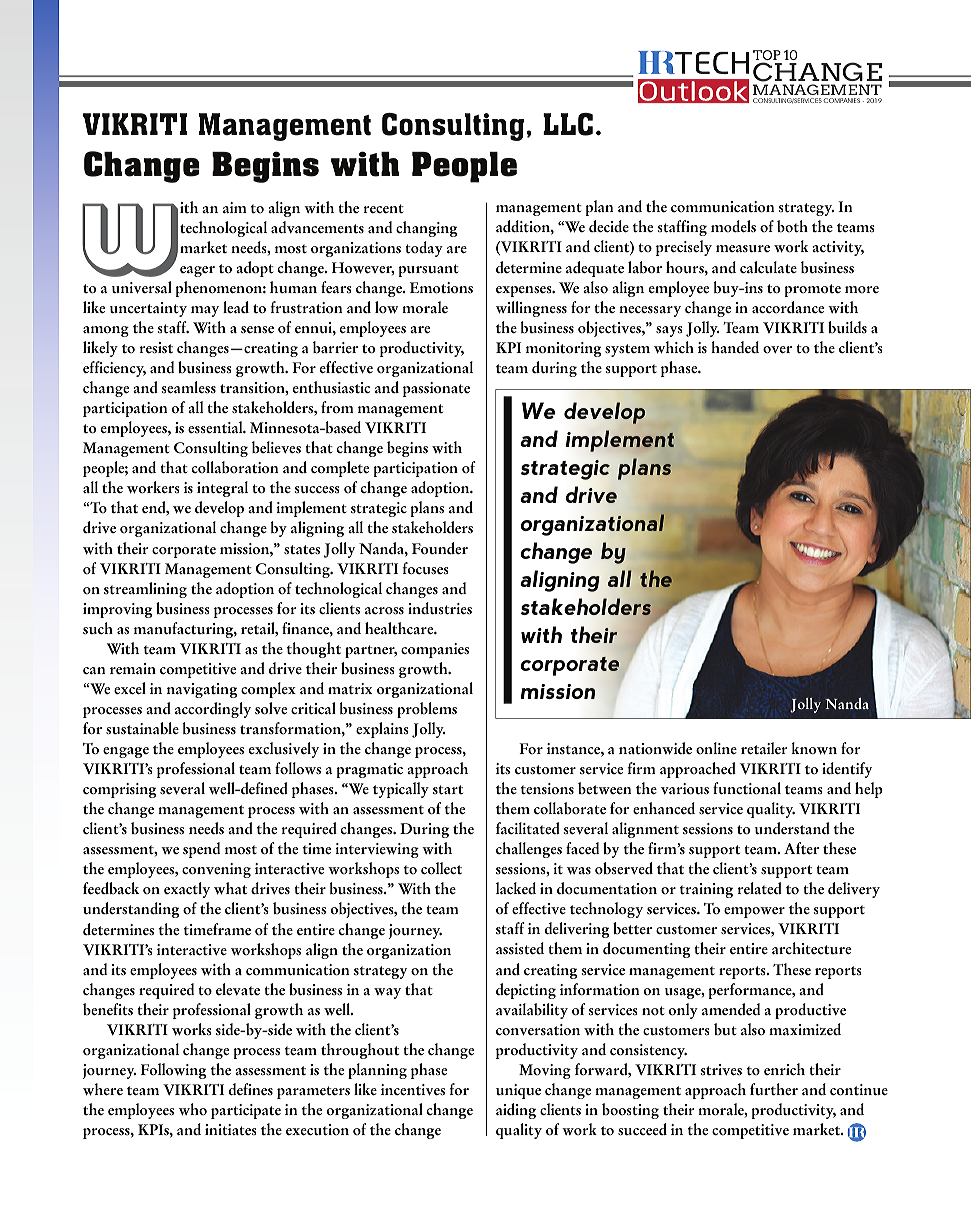 The image size is (971, 1232). I want to click on integral, so click(222, 489).
